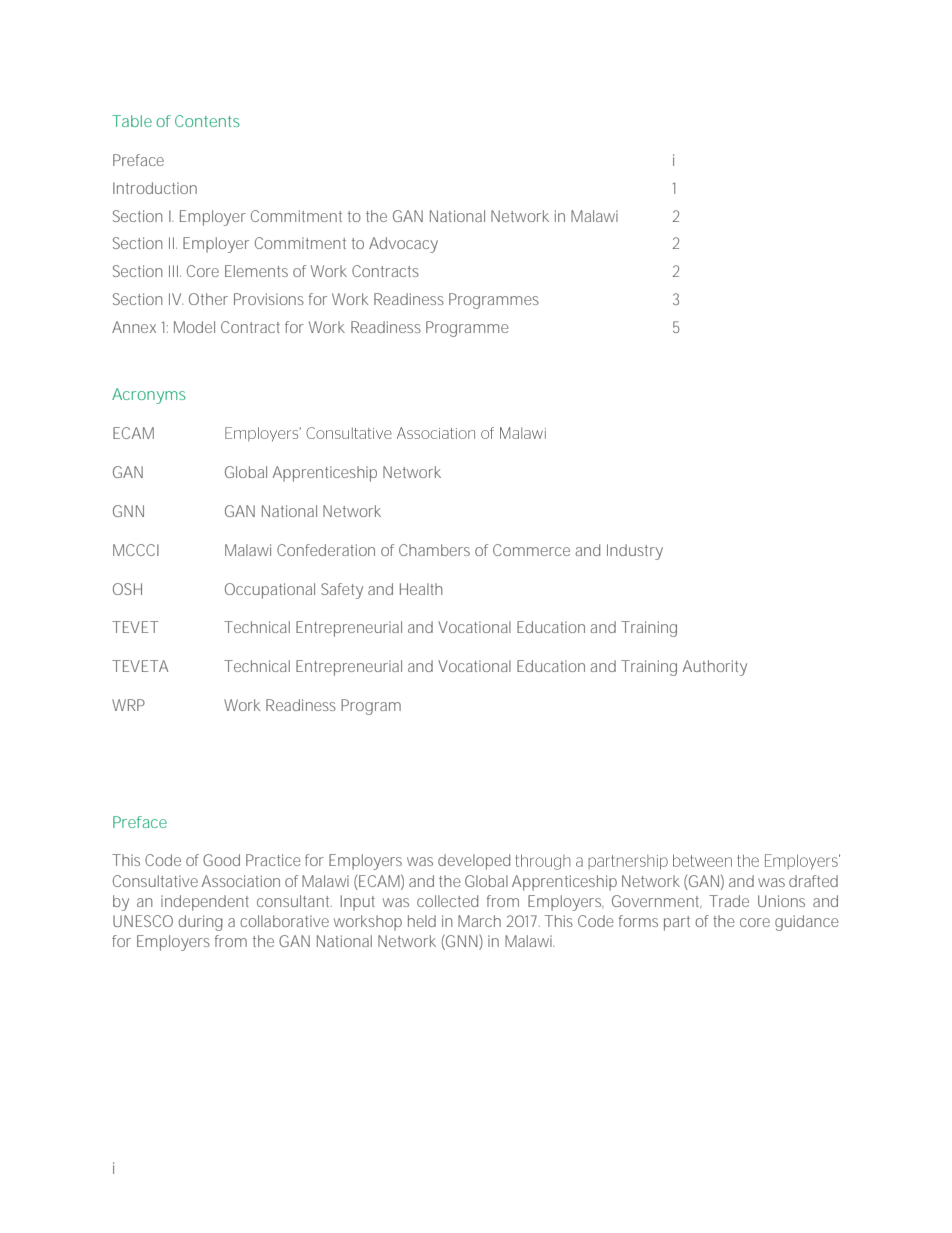 Image resolution: width=952 pixels, height=1233 pixels. Describe the element at coordinates (434, 550) in the document. I see `Chambers` at that location.
